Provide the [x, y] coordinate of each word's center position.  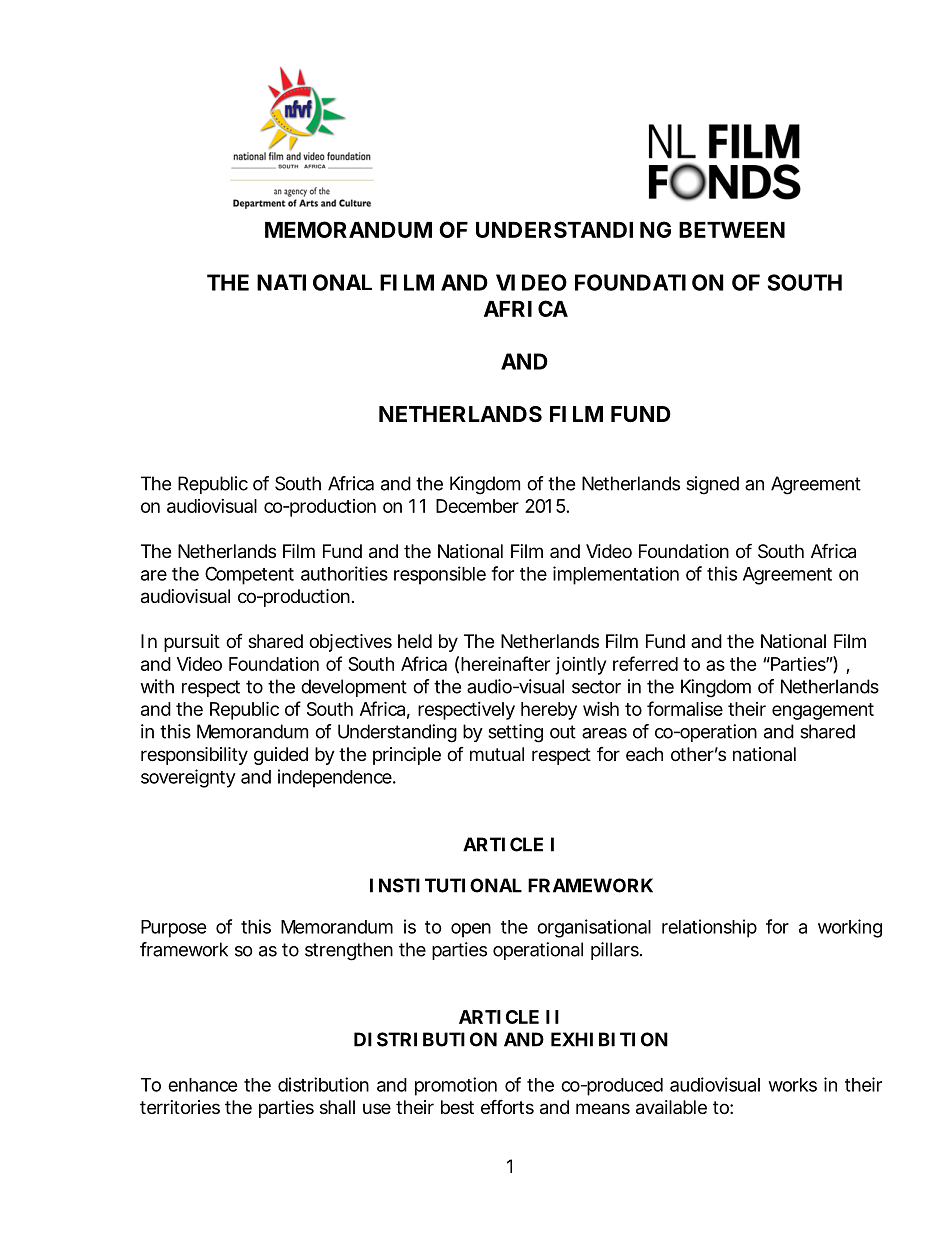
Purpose [174, 929]
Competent [249, 575]
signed [712, 485]
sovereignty [188, 778]
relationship [709, 928]
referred [645, 663]
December [477, 506]
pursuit [192, 643]
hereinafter [505, 663]
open [471, 930]
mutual [497, 754]
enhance [203, 1085]
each [644, 754]
